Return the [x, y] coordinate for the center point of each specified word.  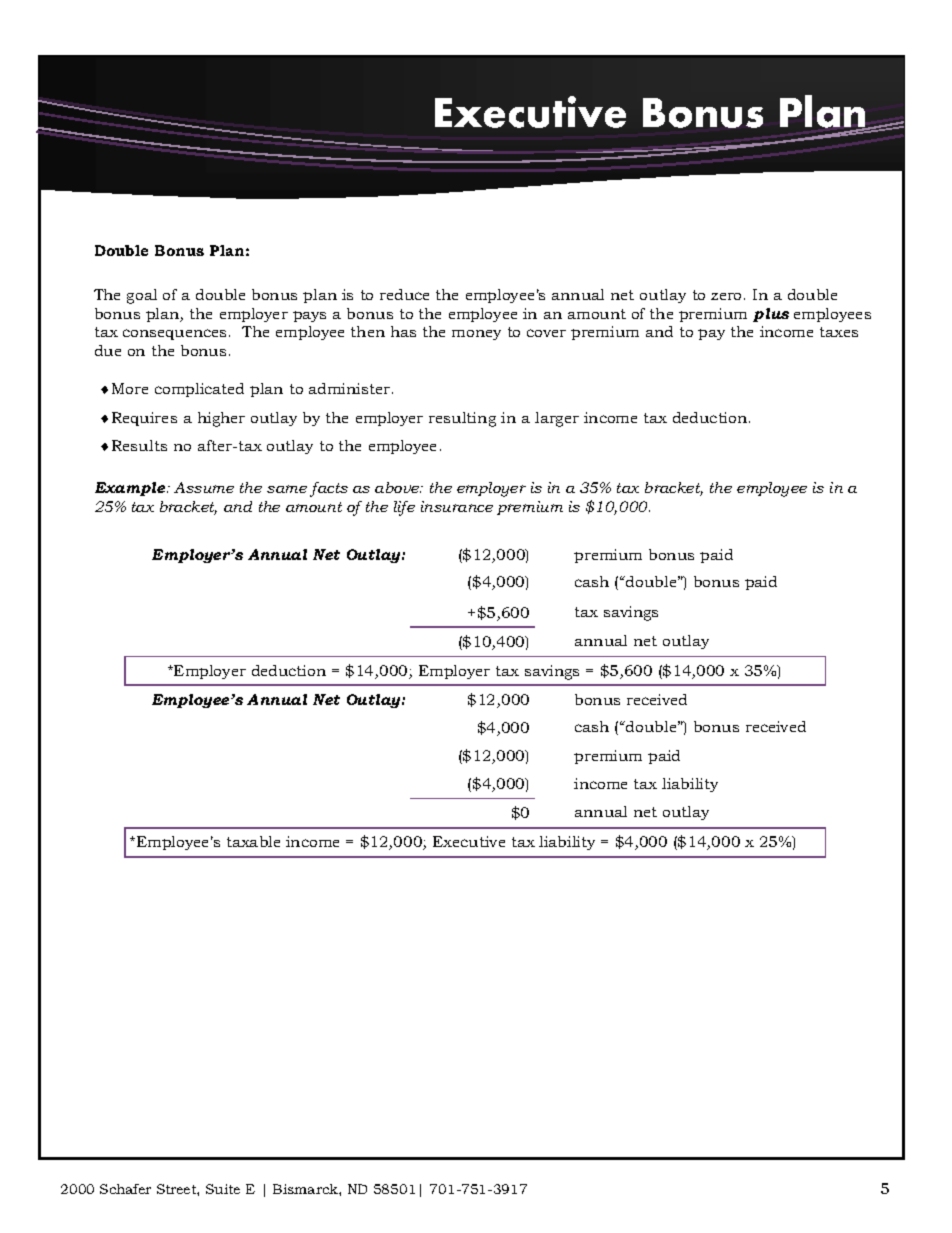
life [404, 508]
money [476, 335]
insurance [457, 506]
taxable [253, 841]
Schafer [125, 1189]
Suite [223, 1189]
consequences [176, 334]
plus [771, 315]
